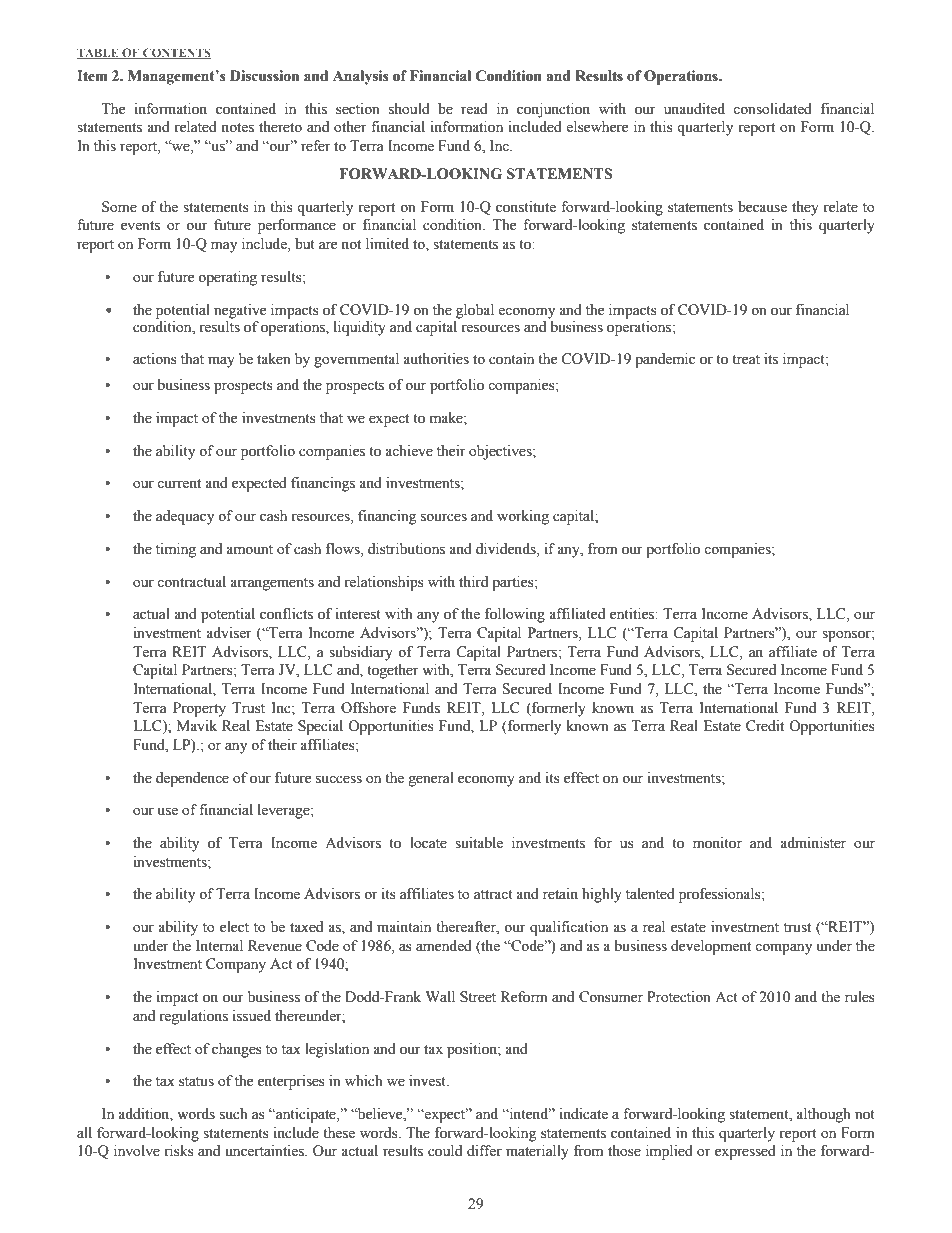 This page has height=1233, width=952. What do you see at coordinates (474, 109) in the page?
I see `read` at bounding box center [474, 109].
